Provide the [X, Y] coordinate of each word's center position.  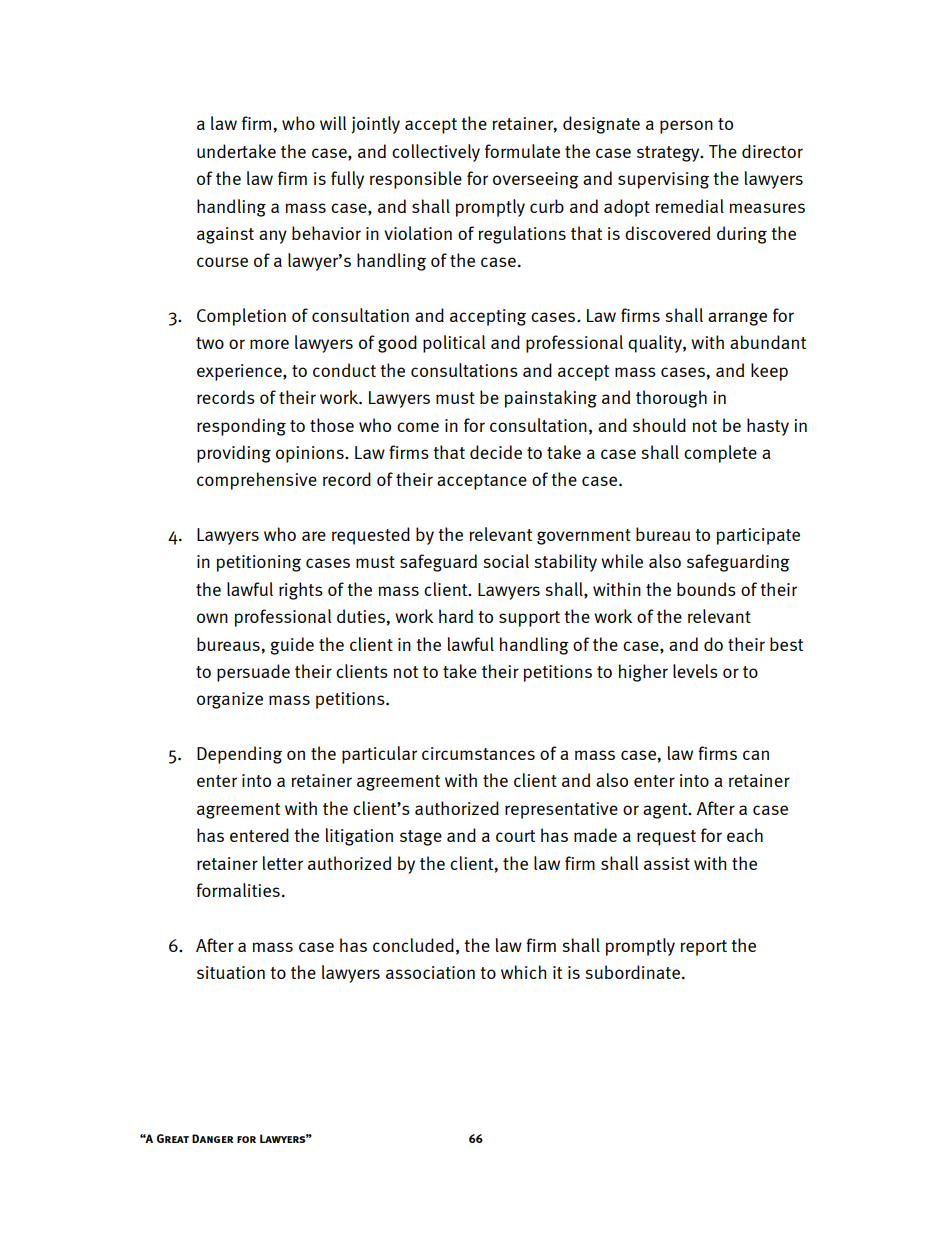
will [333, 123]
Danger [212, 1138]
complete [720, 454]
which [523, 972]
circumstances [478, 753]
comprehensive [257, 481]
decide [496, 452]
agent [666, 811]
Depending [239, 755]
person [686, 127]
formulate [522, 151]
